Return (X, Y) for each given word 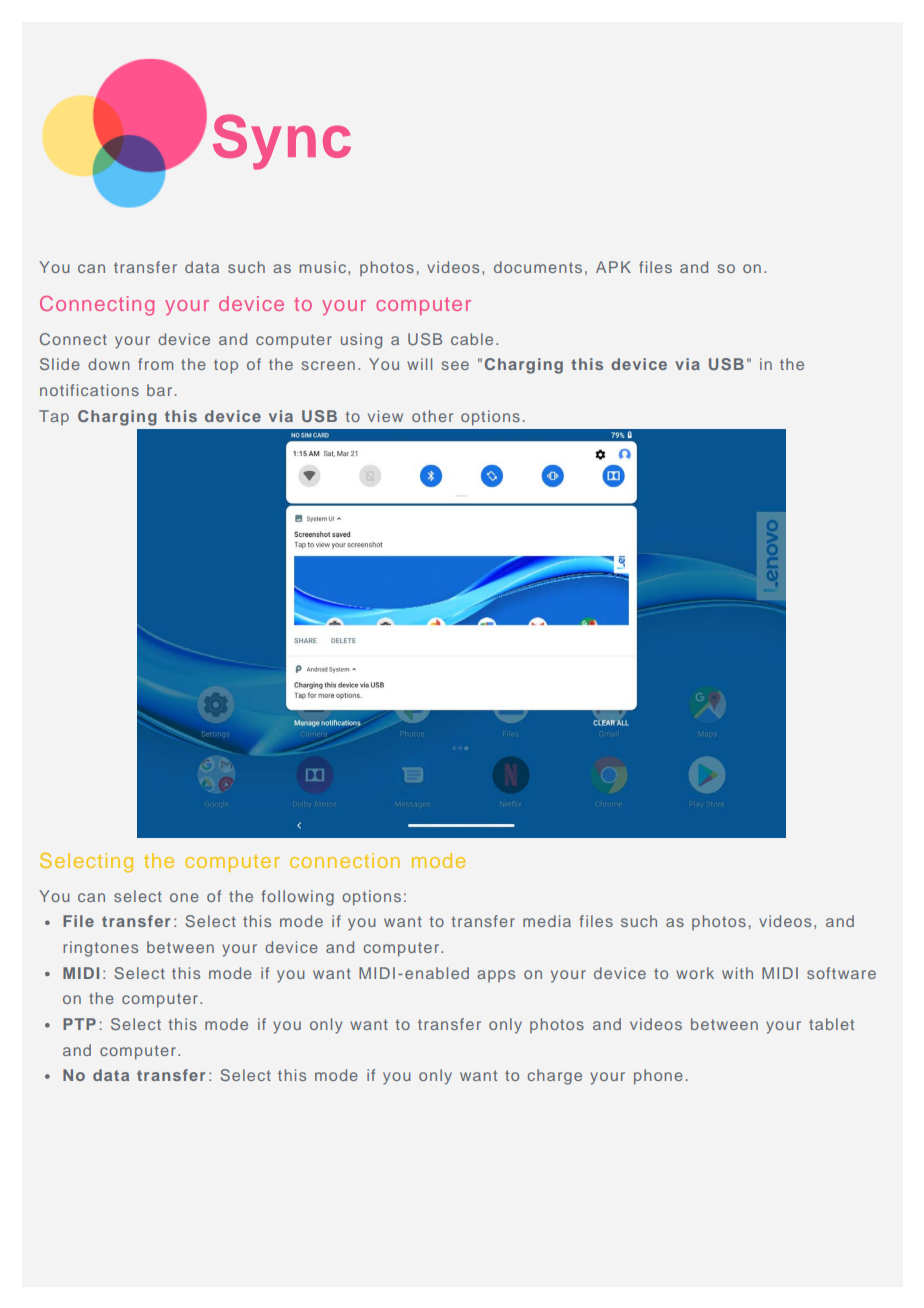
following (298, 898)
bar (159, 390)
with (737, 973)
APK (613, 267)
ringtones (100, 949)
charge (554, 1077)
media (547, 921)
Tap (54, 417)
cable (472, 339)
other (432, 416)
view (385, 416)
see (455, 365)
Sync (282, 142)
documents (538, 267)
